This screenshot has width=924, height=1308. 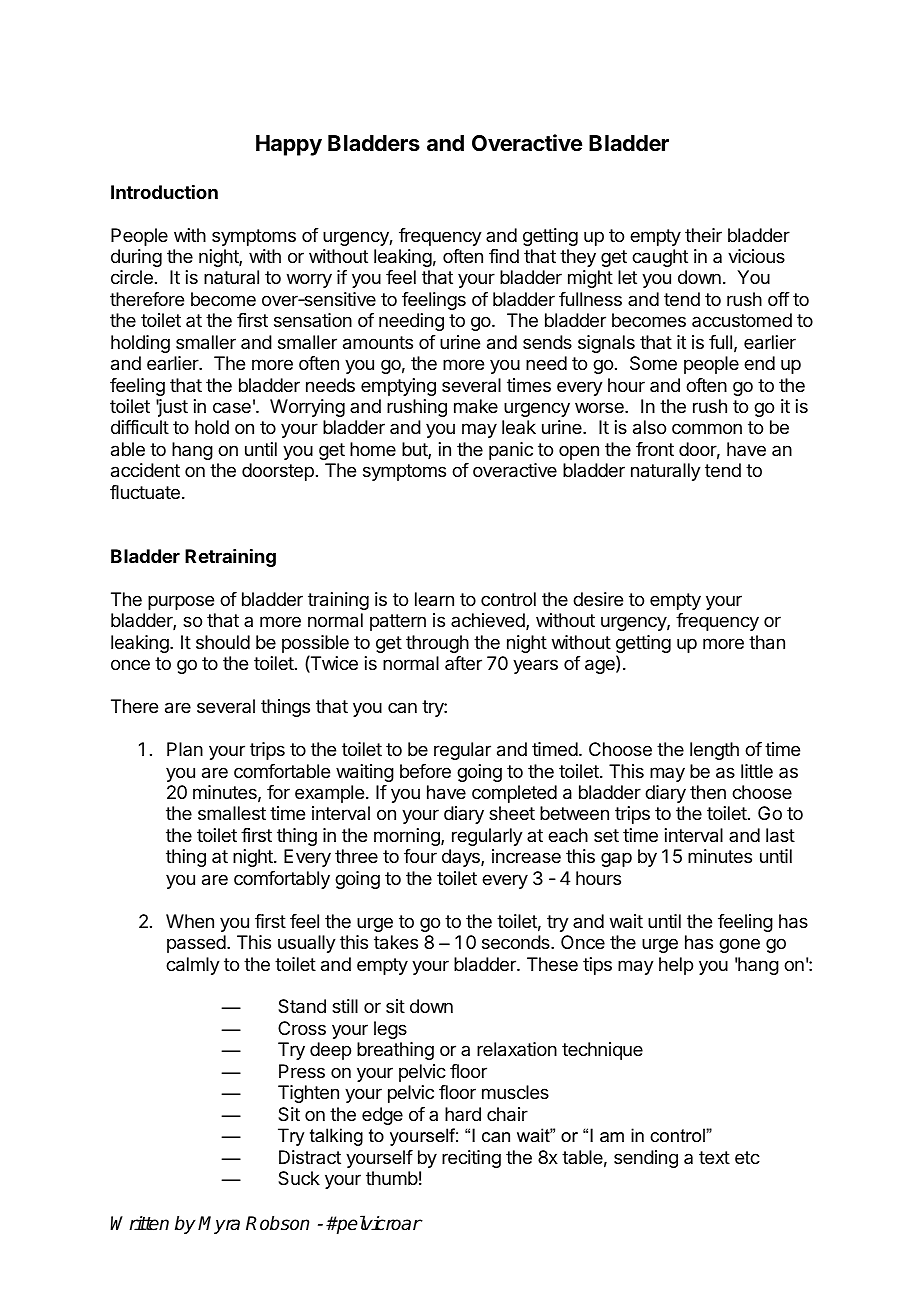 I want to click on passed, so click(x=196, y=944).
